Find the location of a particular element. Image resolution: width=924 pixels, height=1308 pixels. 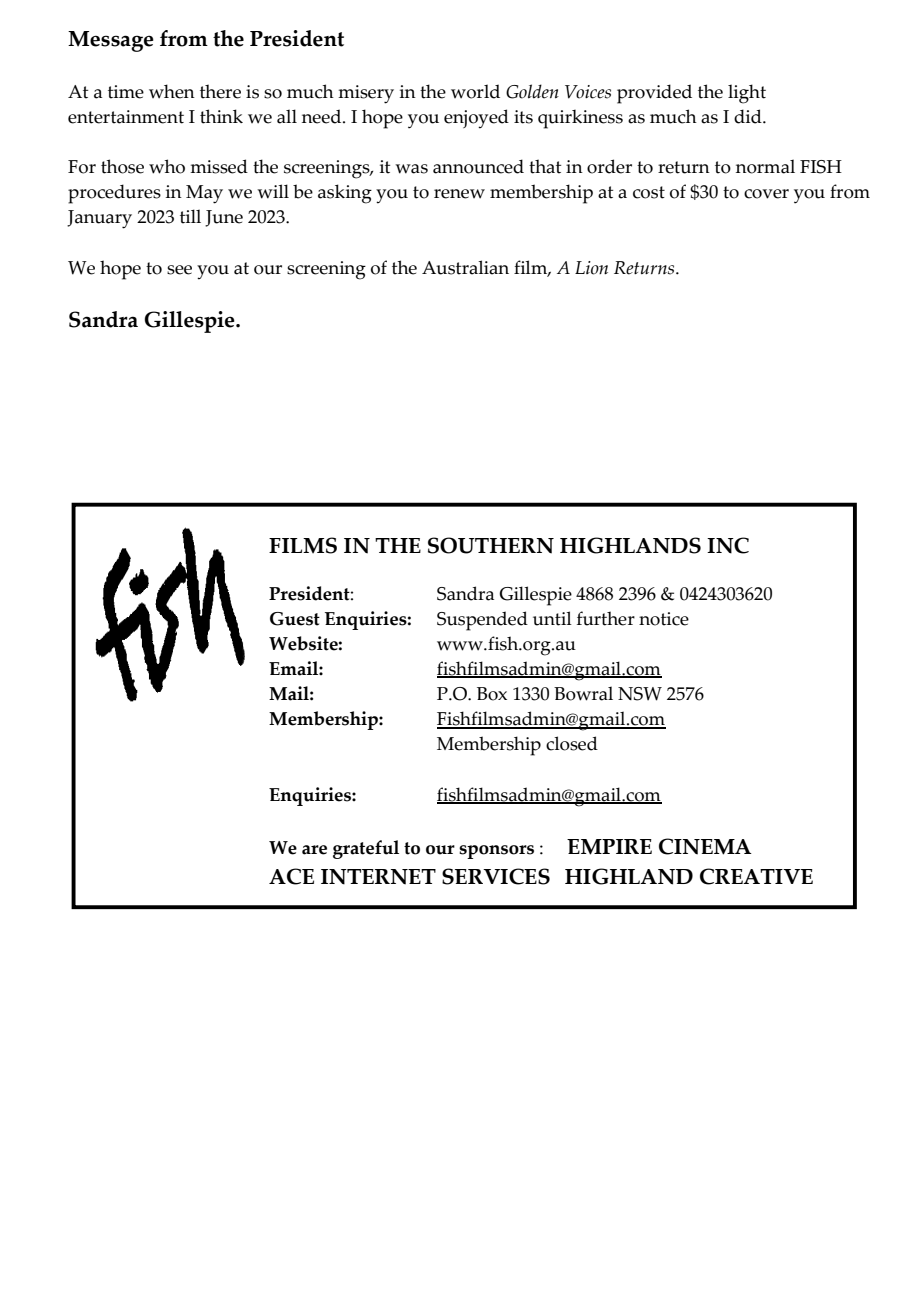

Guest is located at coordinates (295, 619).
